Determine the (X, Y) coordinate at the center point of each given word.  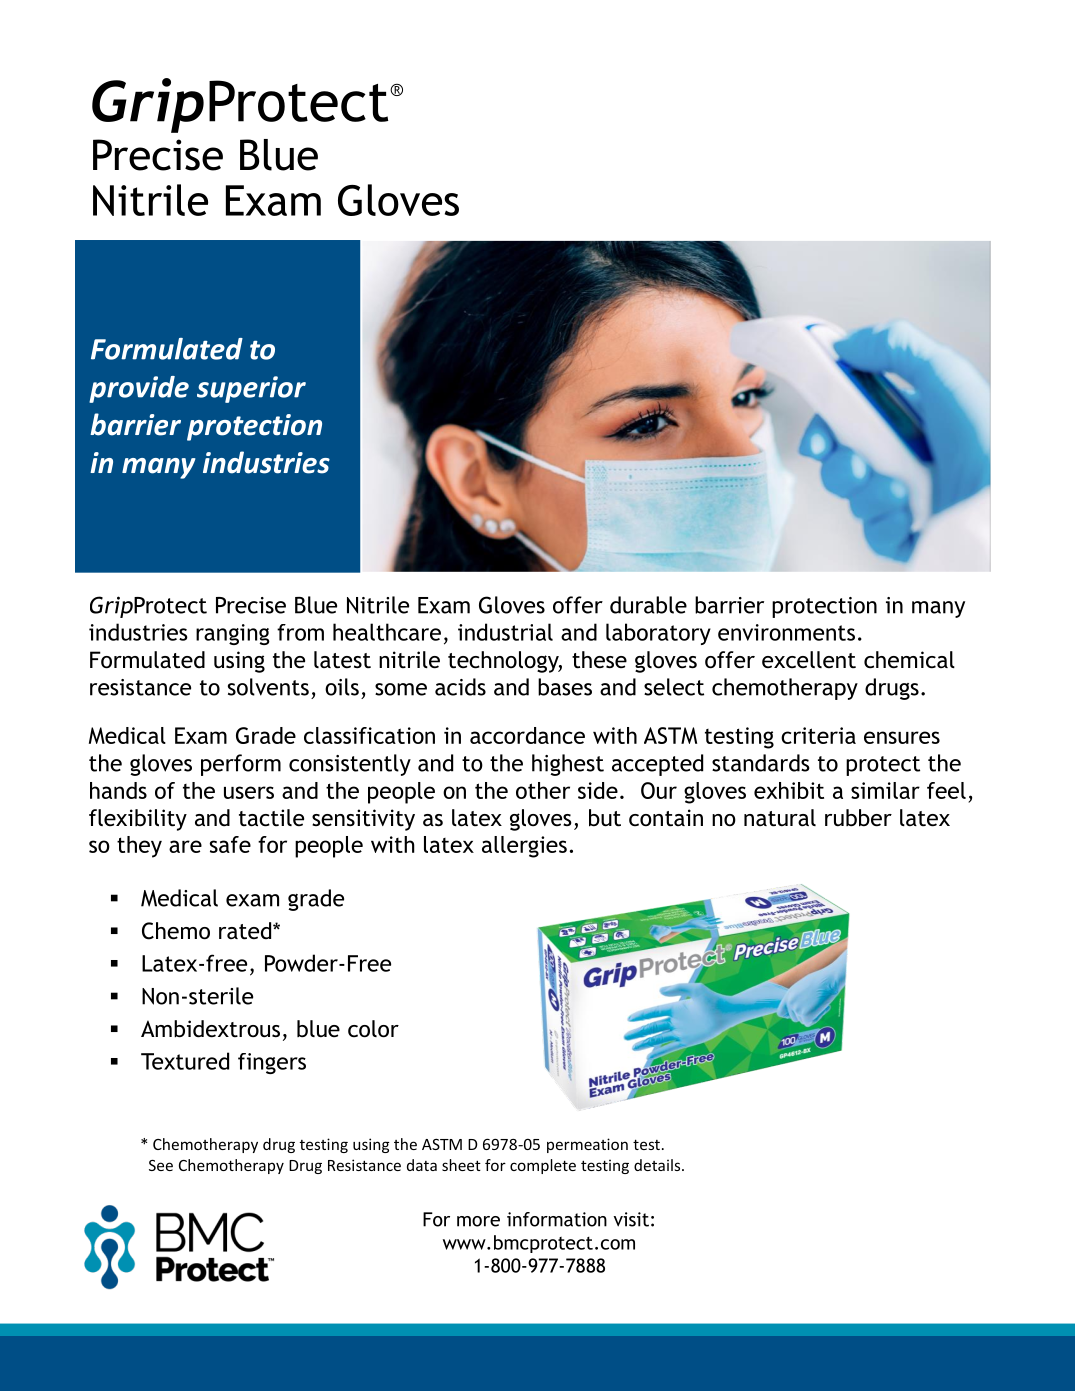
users (249, 792)
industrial (505, 632)
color (373, 1029)
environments (786, 632)
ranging (233, 634)
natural (780, 818)
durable (648, 605)
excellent (809, 659)
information (557, 1219)
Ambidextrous (210, 1029)
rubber (858, 818)
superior (251, 389)
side (598, 790)
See (161, 1165)
